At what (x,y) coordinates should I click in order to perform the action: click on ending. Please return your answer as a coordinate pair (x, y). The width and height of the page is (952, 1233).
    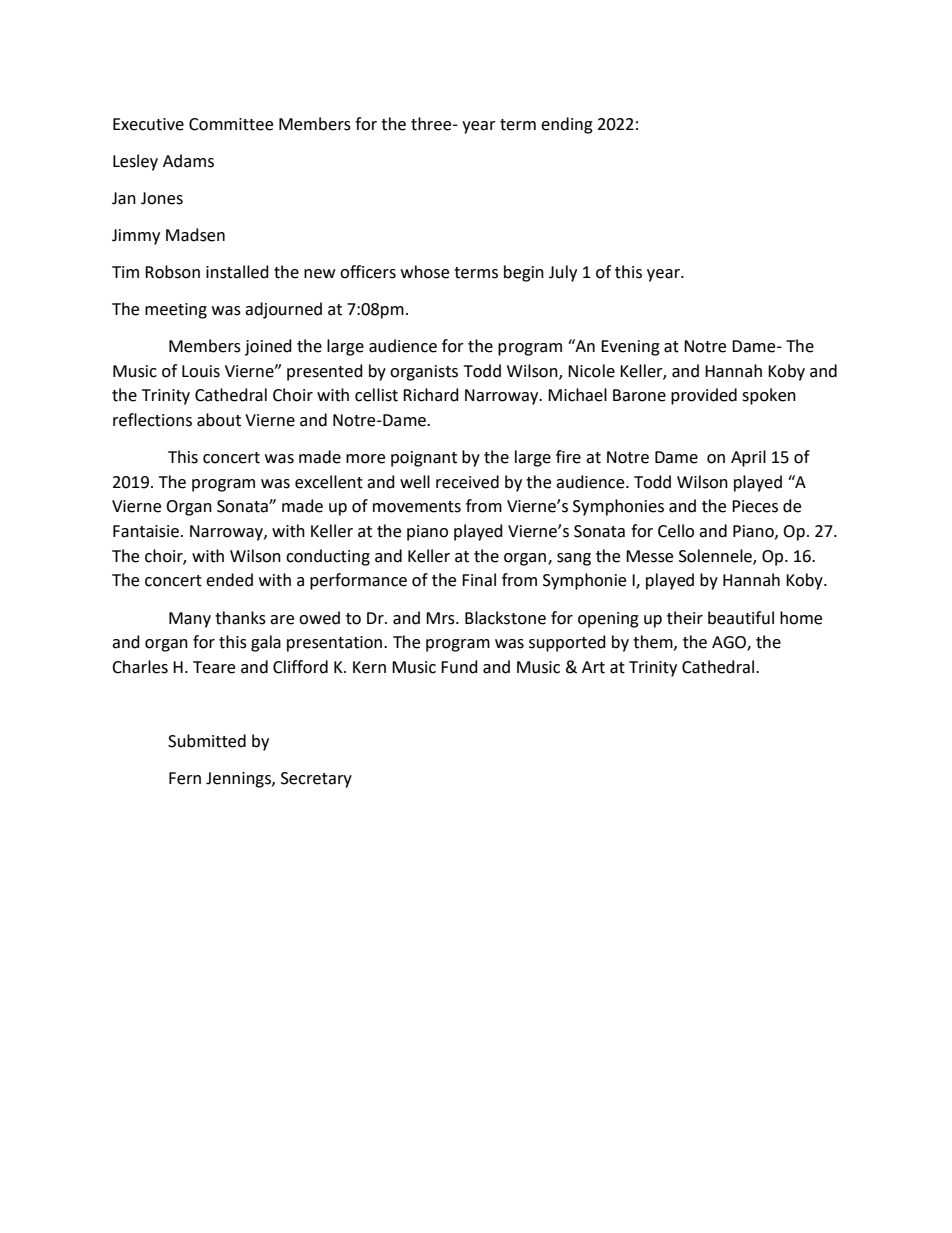
    Looking at the image, I should click on (567, 125).
